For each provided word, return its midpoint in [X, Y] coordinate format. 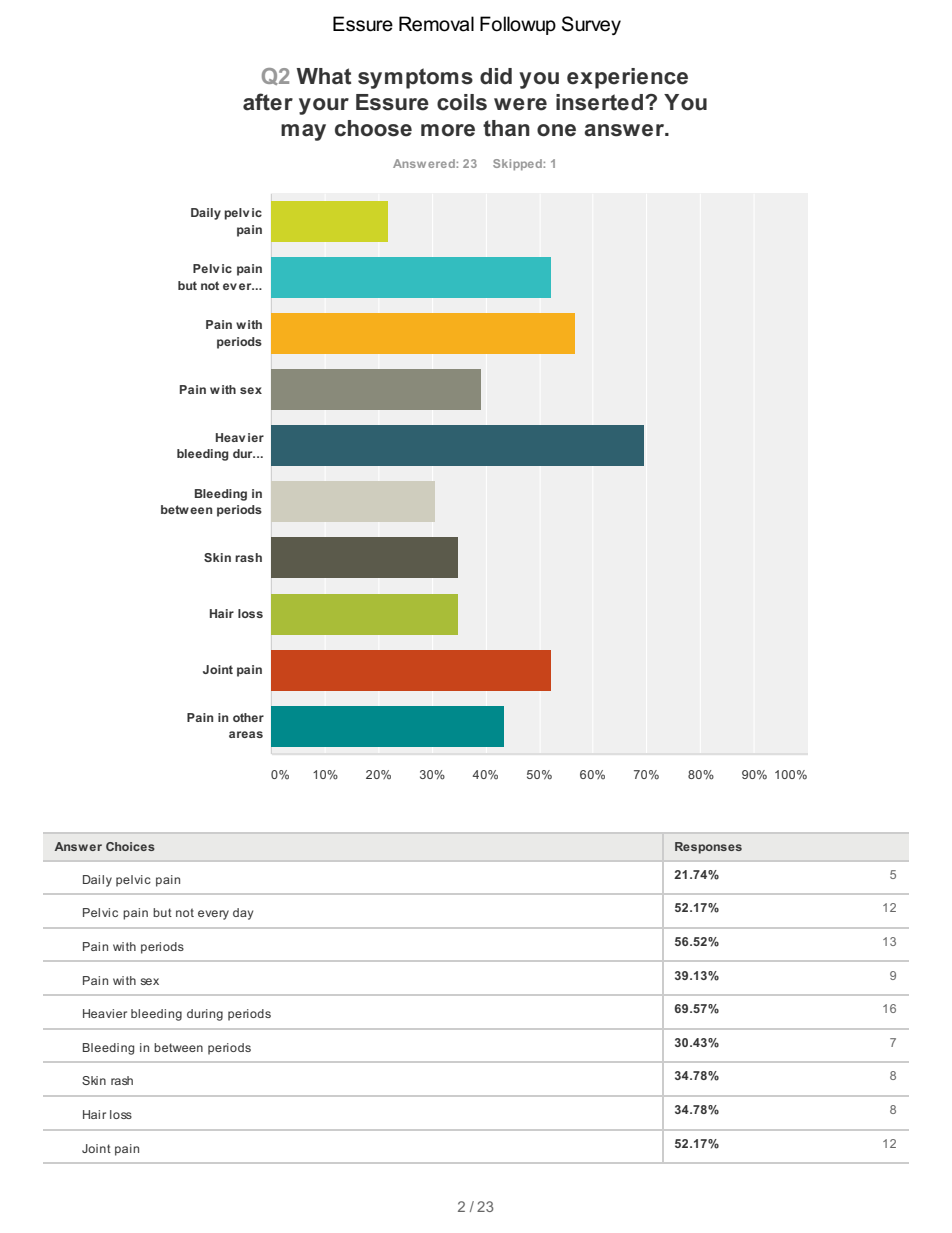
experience [627, 78]
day [243, 914]
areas [246, 734]
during [205, 1015]
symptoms [415, 78]
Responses [708, 848]
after [268, 102]
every [213, 915]
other [248, 717]
